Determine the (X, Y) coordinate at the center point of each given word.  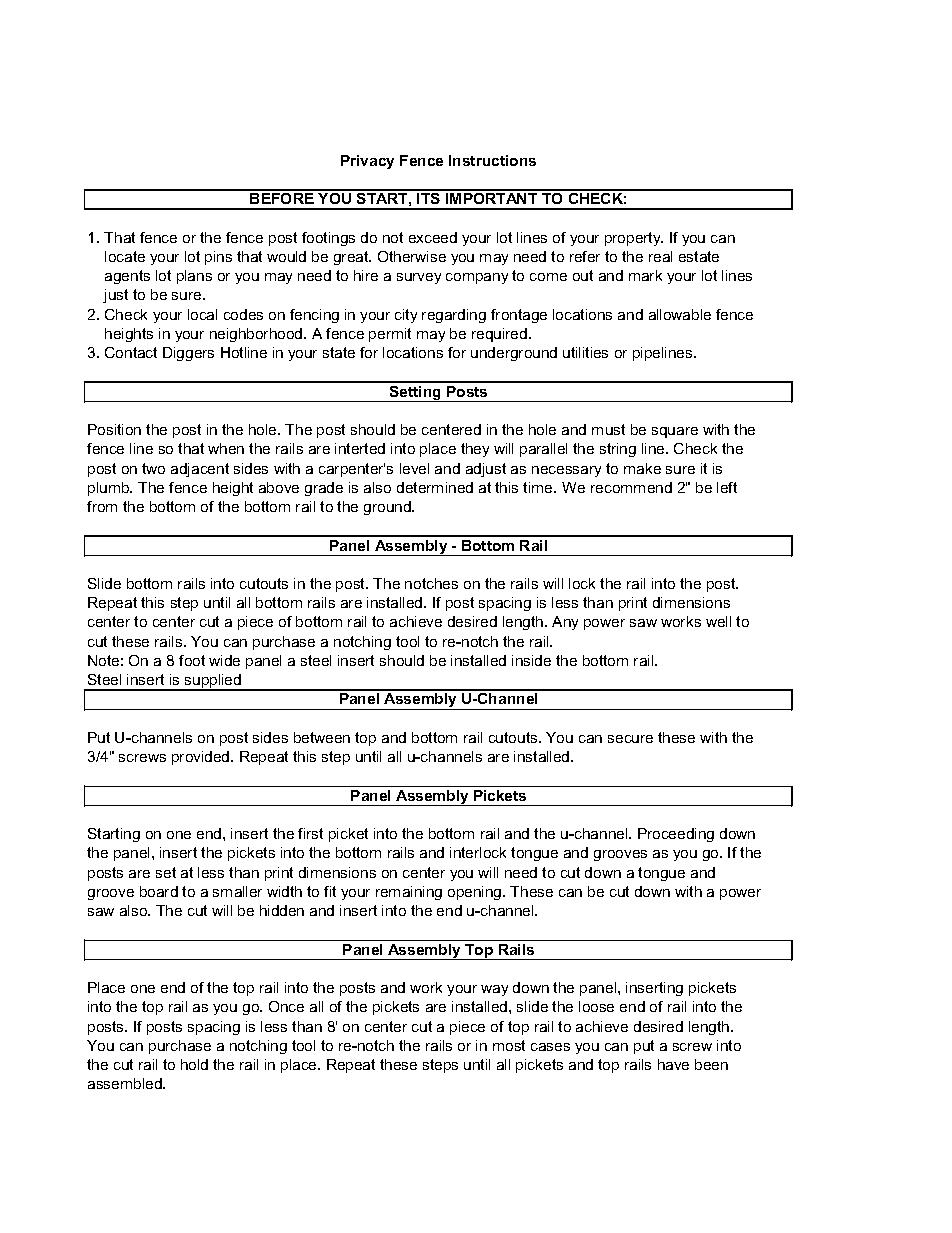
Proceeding (676, 835)
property (634, 239)
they (475, 450)
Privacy (367, 162)
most (509, 1045)
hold (194, 1064)
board (159, 891)
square (675, 432)
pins (218, 258)
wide (224, 660)
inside (531, 660)
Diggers (188, 354)
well (718, 621)
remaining (409, 893)
